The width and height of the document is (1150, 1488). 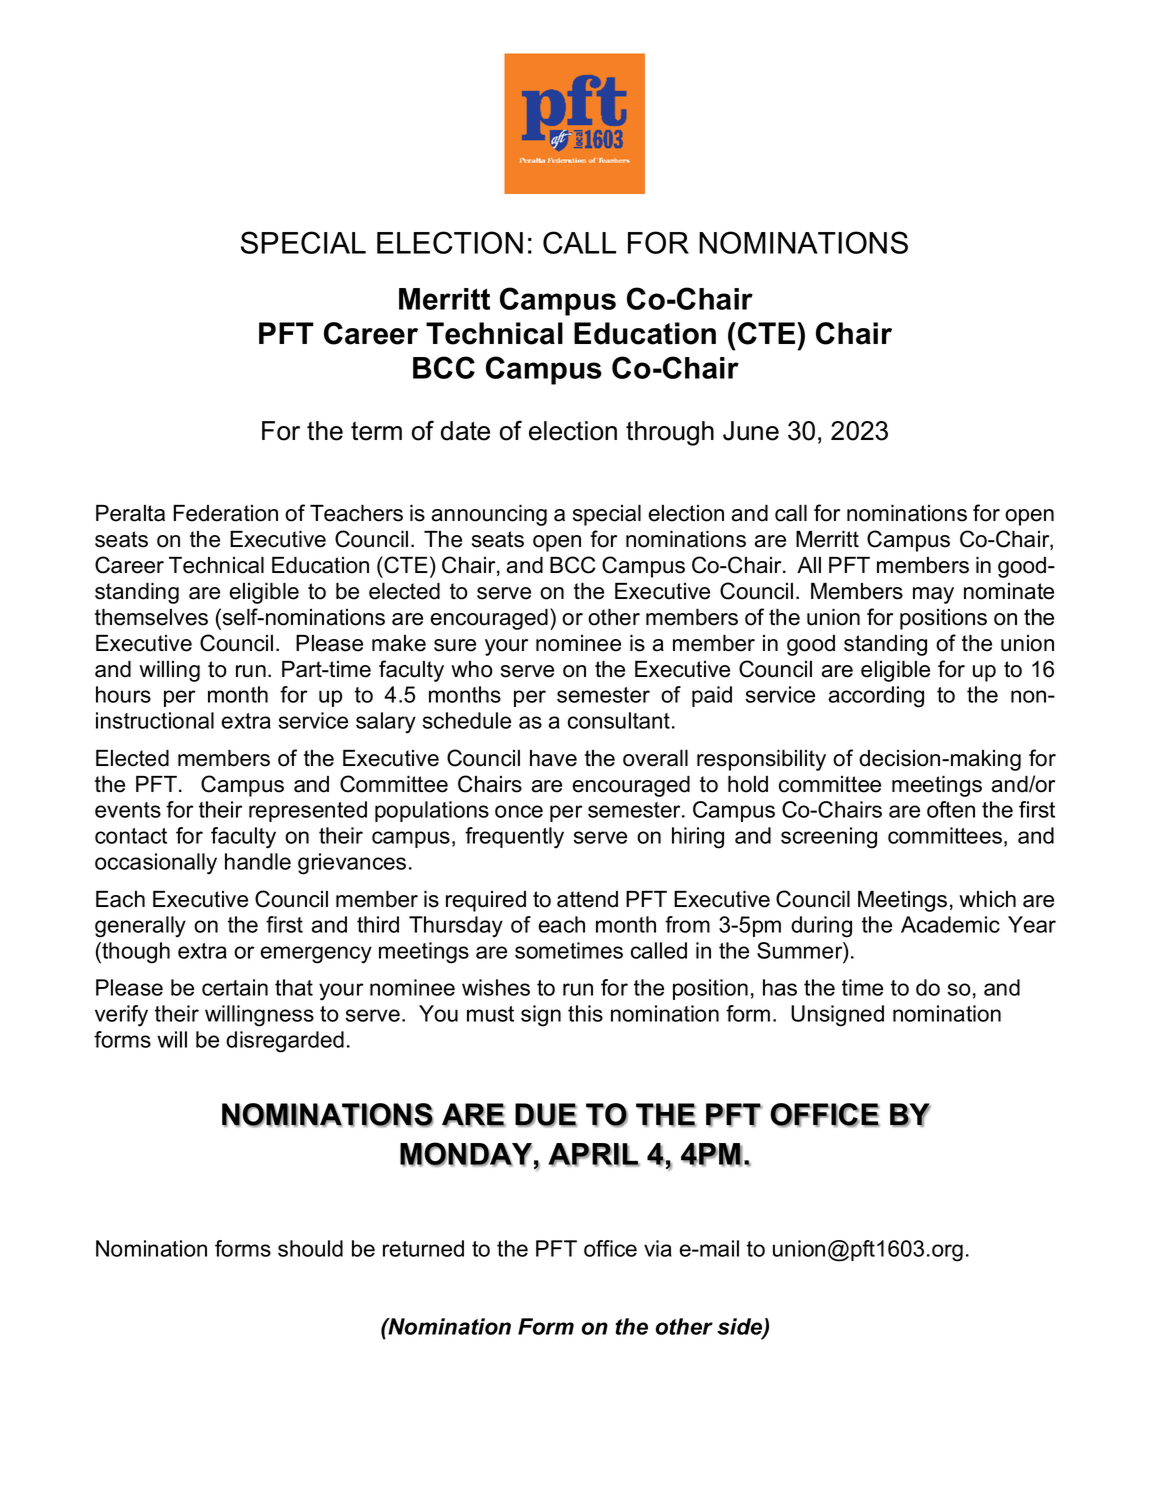 I want to click on themselves, so click(x=151, y=617).
